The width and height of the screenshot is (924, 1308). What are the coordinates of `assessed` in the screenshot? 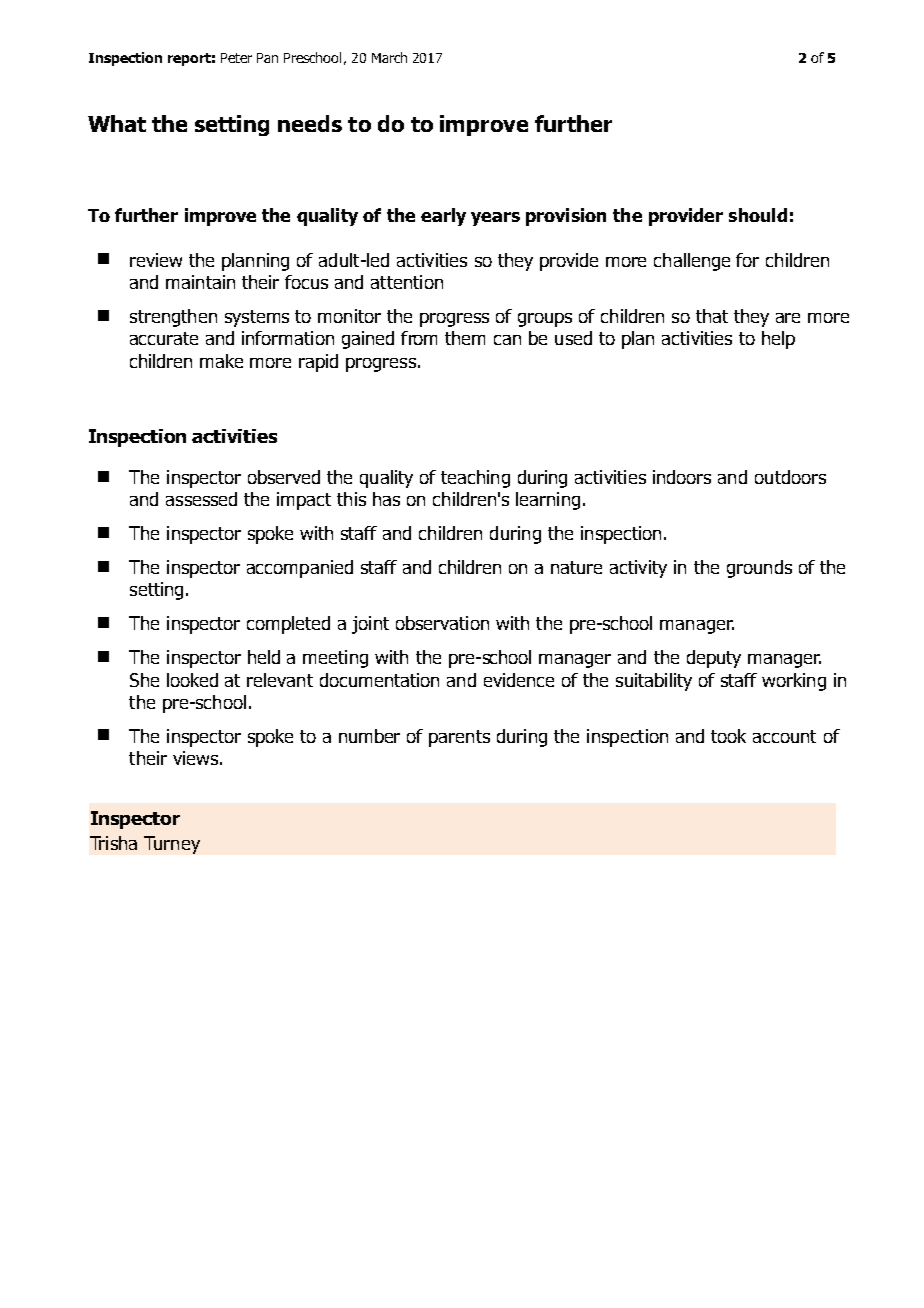 It's located at (201, 499).
